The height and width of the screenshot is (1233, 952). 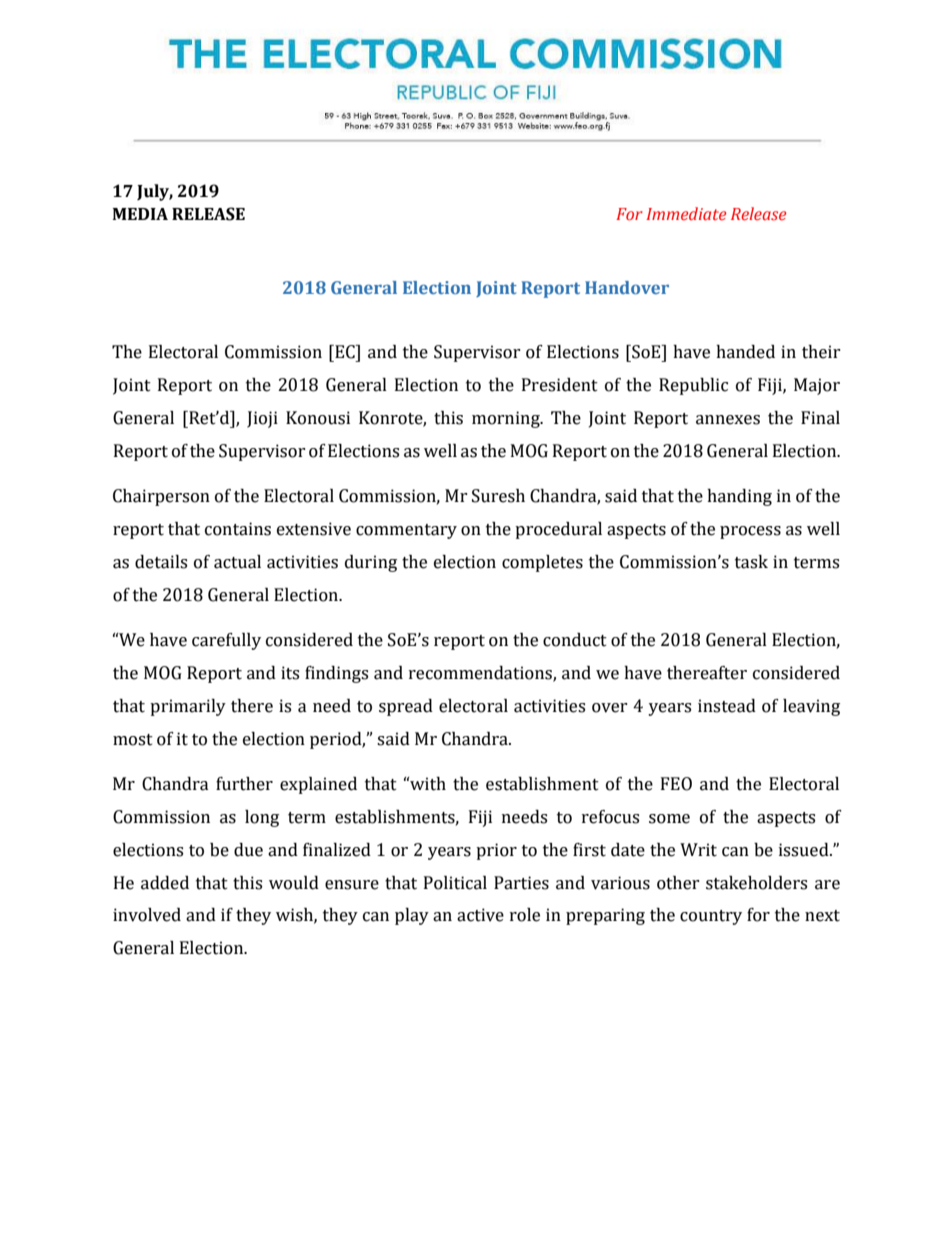 What do you see at coordinates (560, 385) in the screenshot?
I see `President` at bounding box center [560, 385].
